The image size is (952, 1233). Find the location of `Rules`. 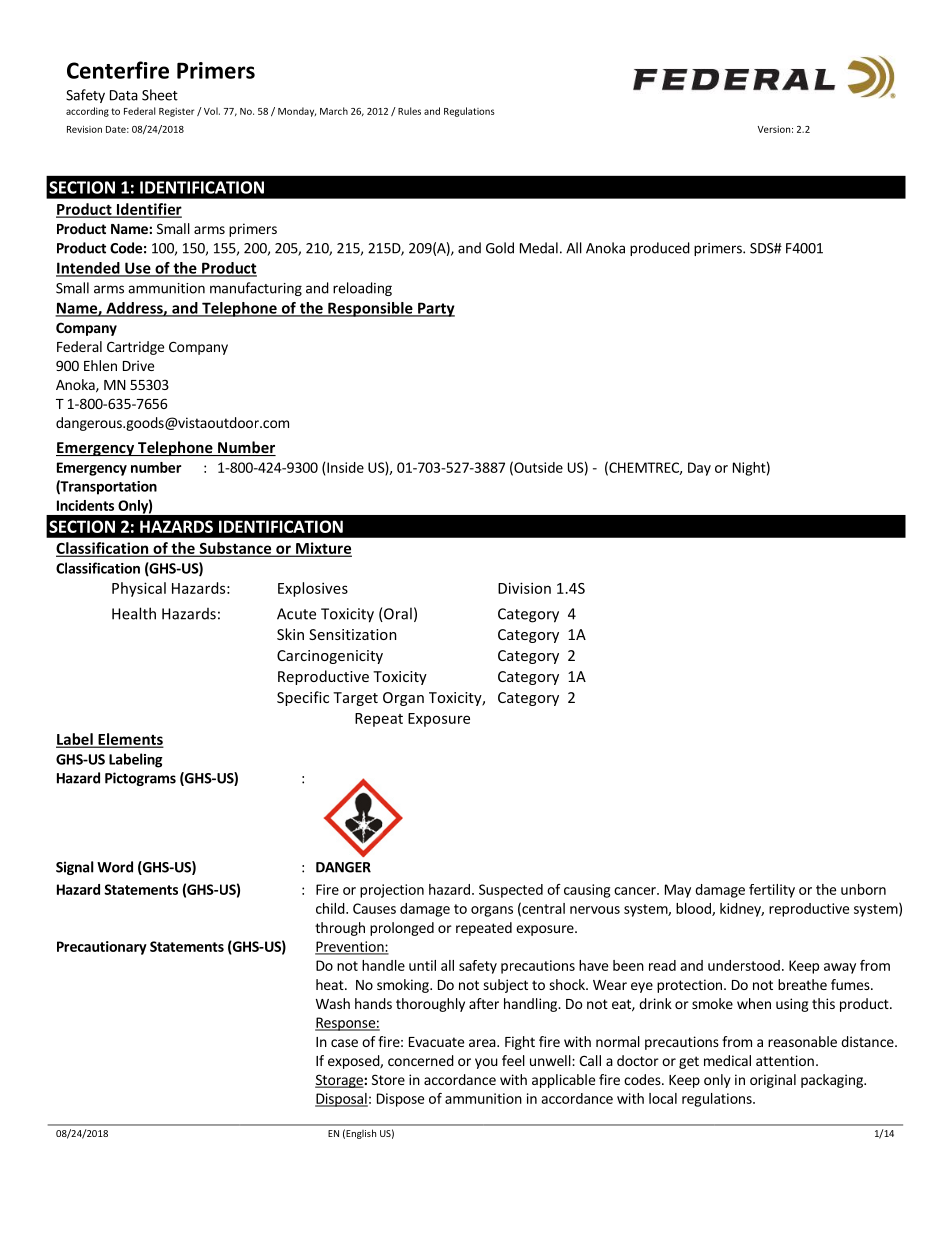

Rules is located at coordinates (409, 111).
